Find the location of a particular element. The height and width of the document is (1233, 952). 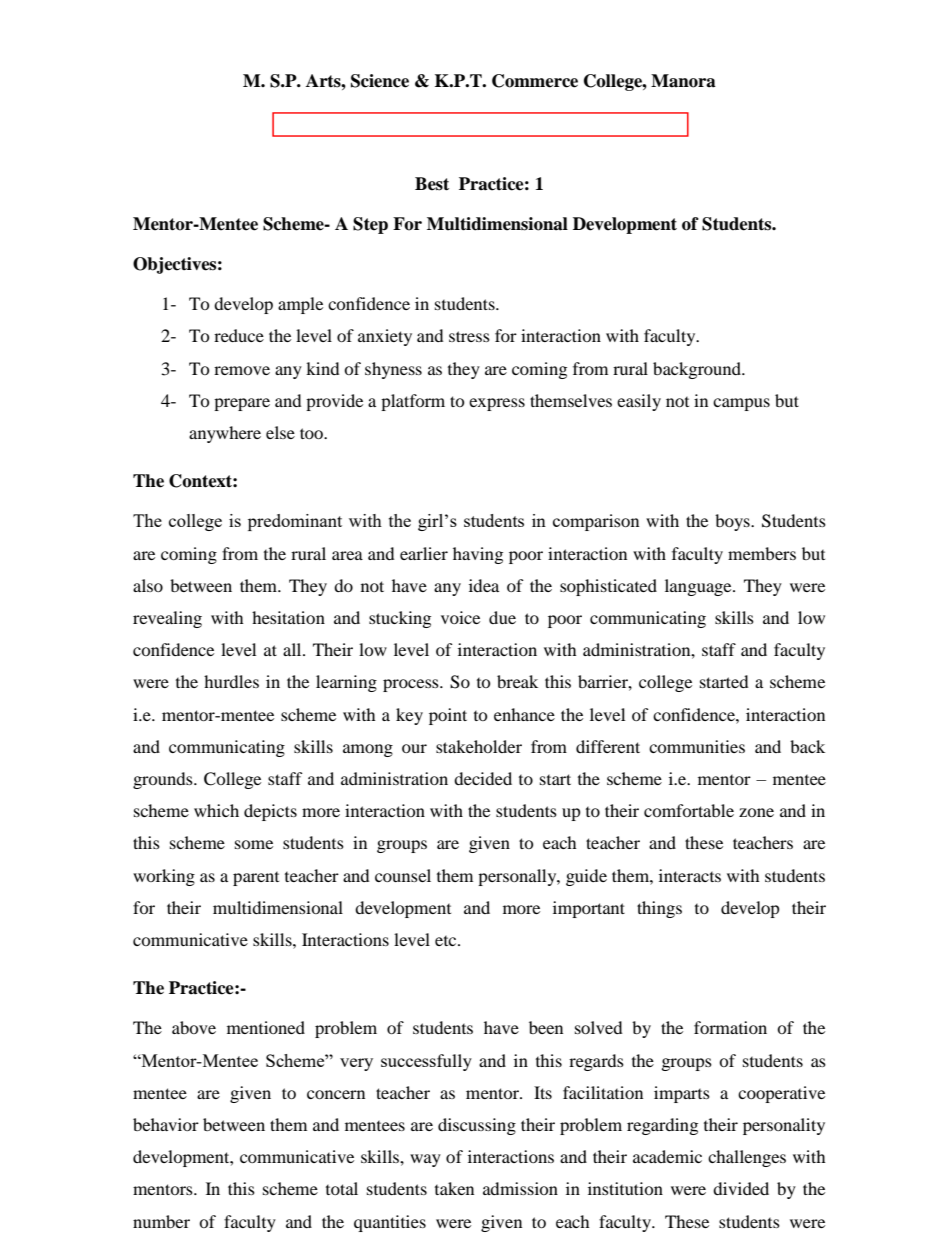

Best is located at coordinates (432, 184).
